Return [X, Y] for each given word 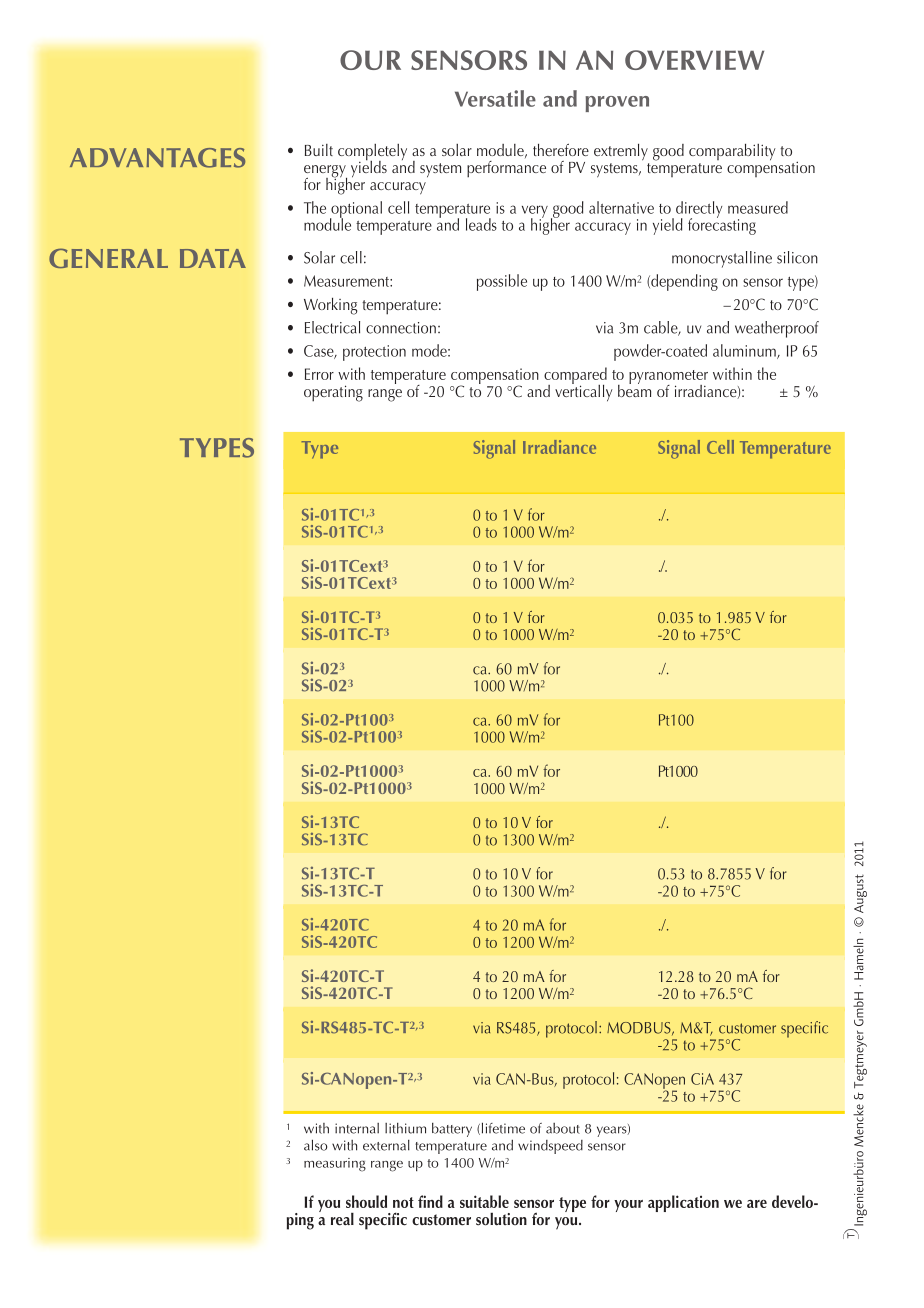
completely [372, 153]
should [366, 1201]
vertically [584, 392]
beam [634, 389]
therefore [561, 150]
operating [333, 393]
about [563, 1128]
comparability [732, 152]
